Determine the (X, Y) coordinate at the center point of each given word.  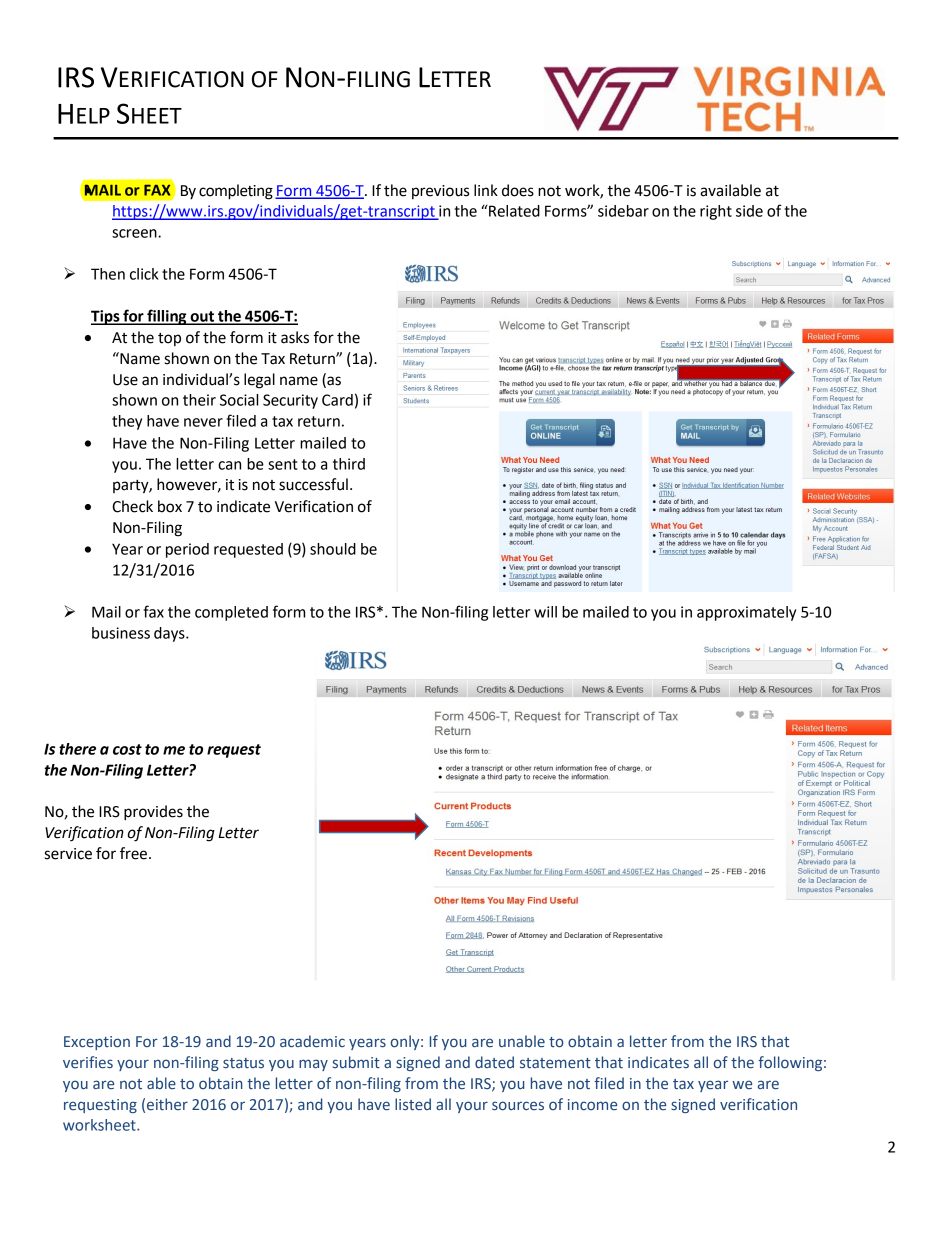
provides (153, 813)
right (716, 212)
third (349, 464)
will (545, 612)
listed (413, 1104)
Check (132, 506)
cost (127, 749)
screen (135, 233)
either (167, 1104)
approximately (746, 613)
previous (440, 192)
